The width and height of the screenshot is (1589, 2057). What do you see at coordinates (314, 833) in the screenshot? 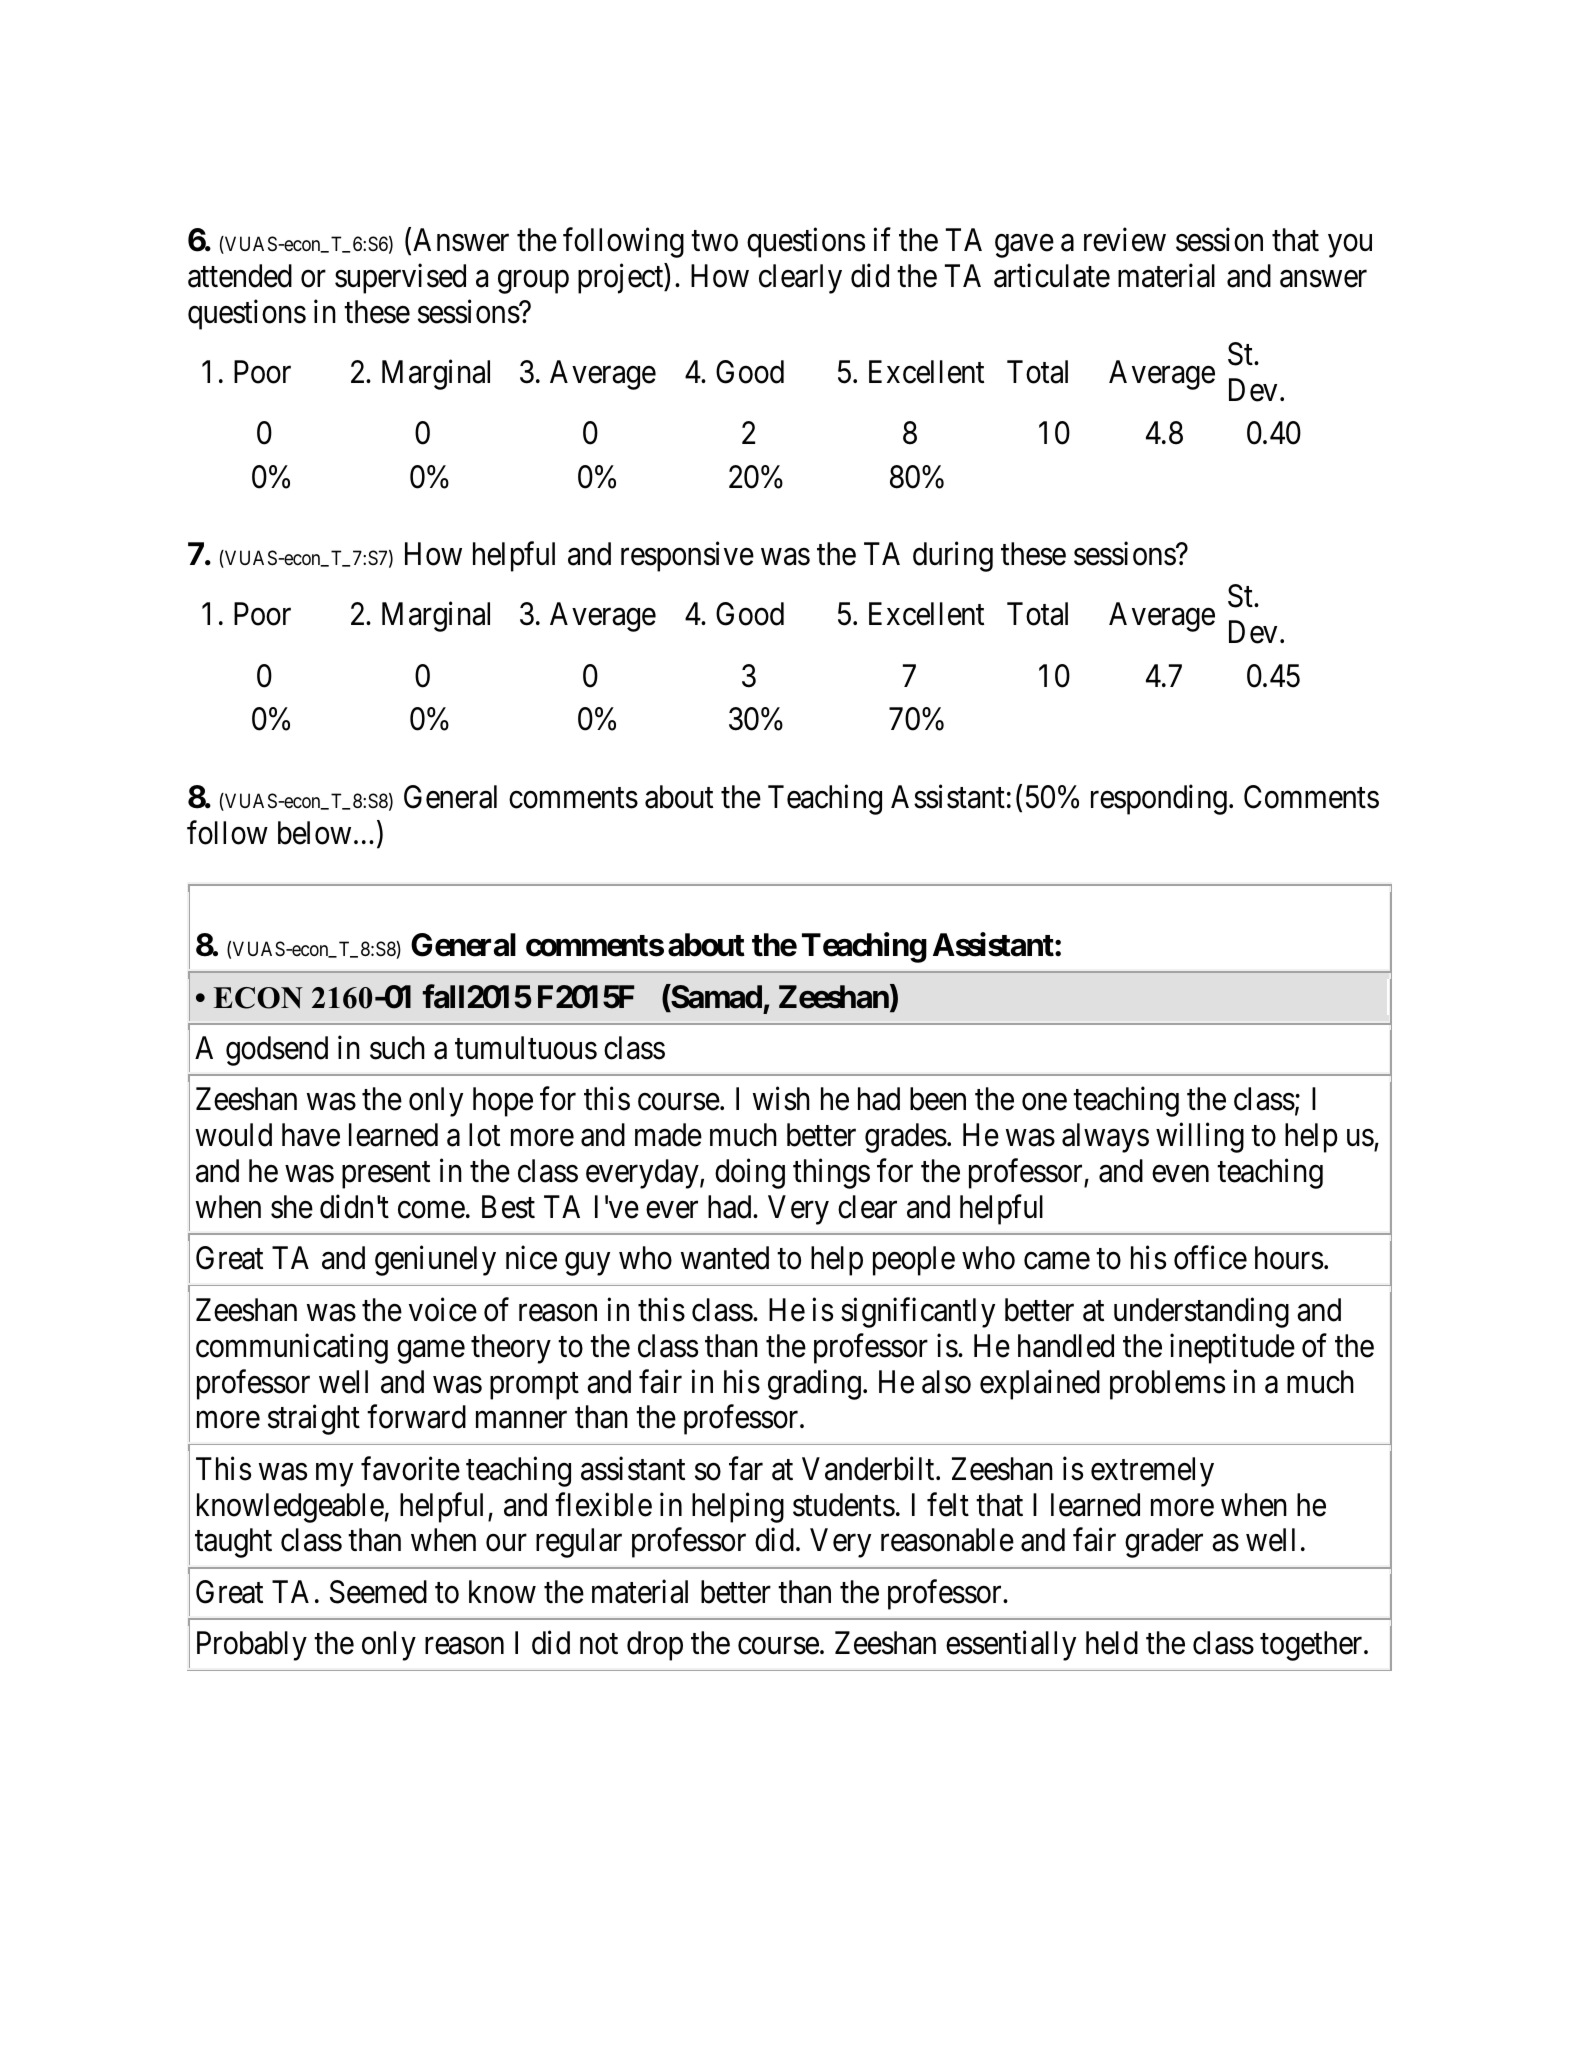
I see `below` at bounding box center [314, 833].
